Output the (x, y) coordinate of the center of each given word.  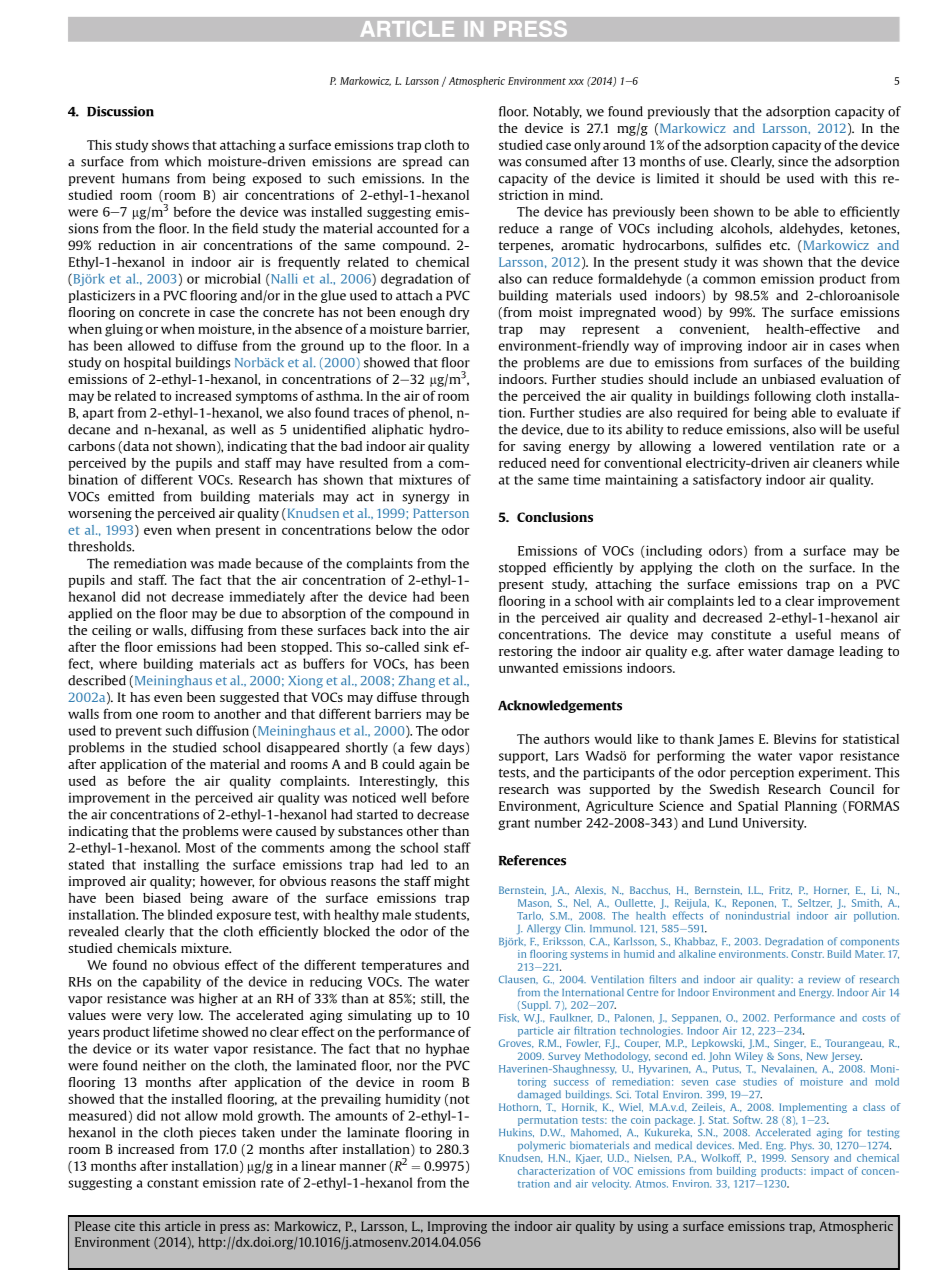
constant (173, 1183)
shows (170, 145)
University (774, 824)
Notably (557, 112)
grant (514, 824)
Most (201, 848)
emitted (131, 496)
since (793, 161)
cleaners (837, 463)
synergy (426, 499)
